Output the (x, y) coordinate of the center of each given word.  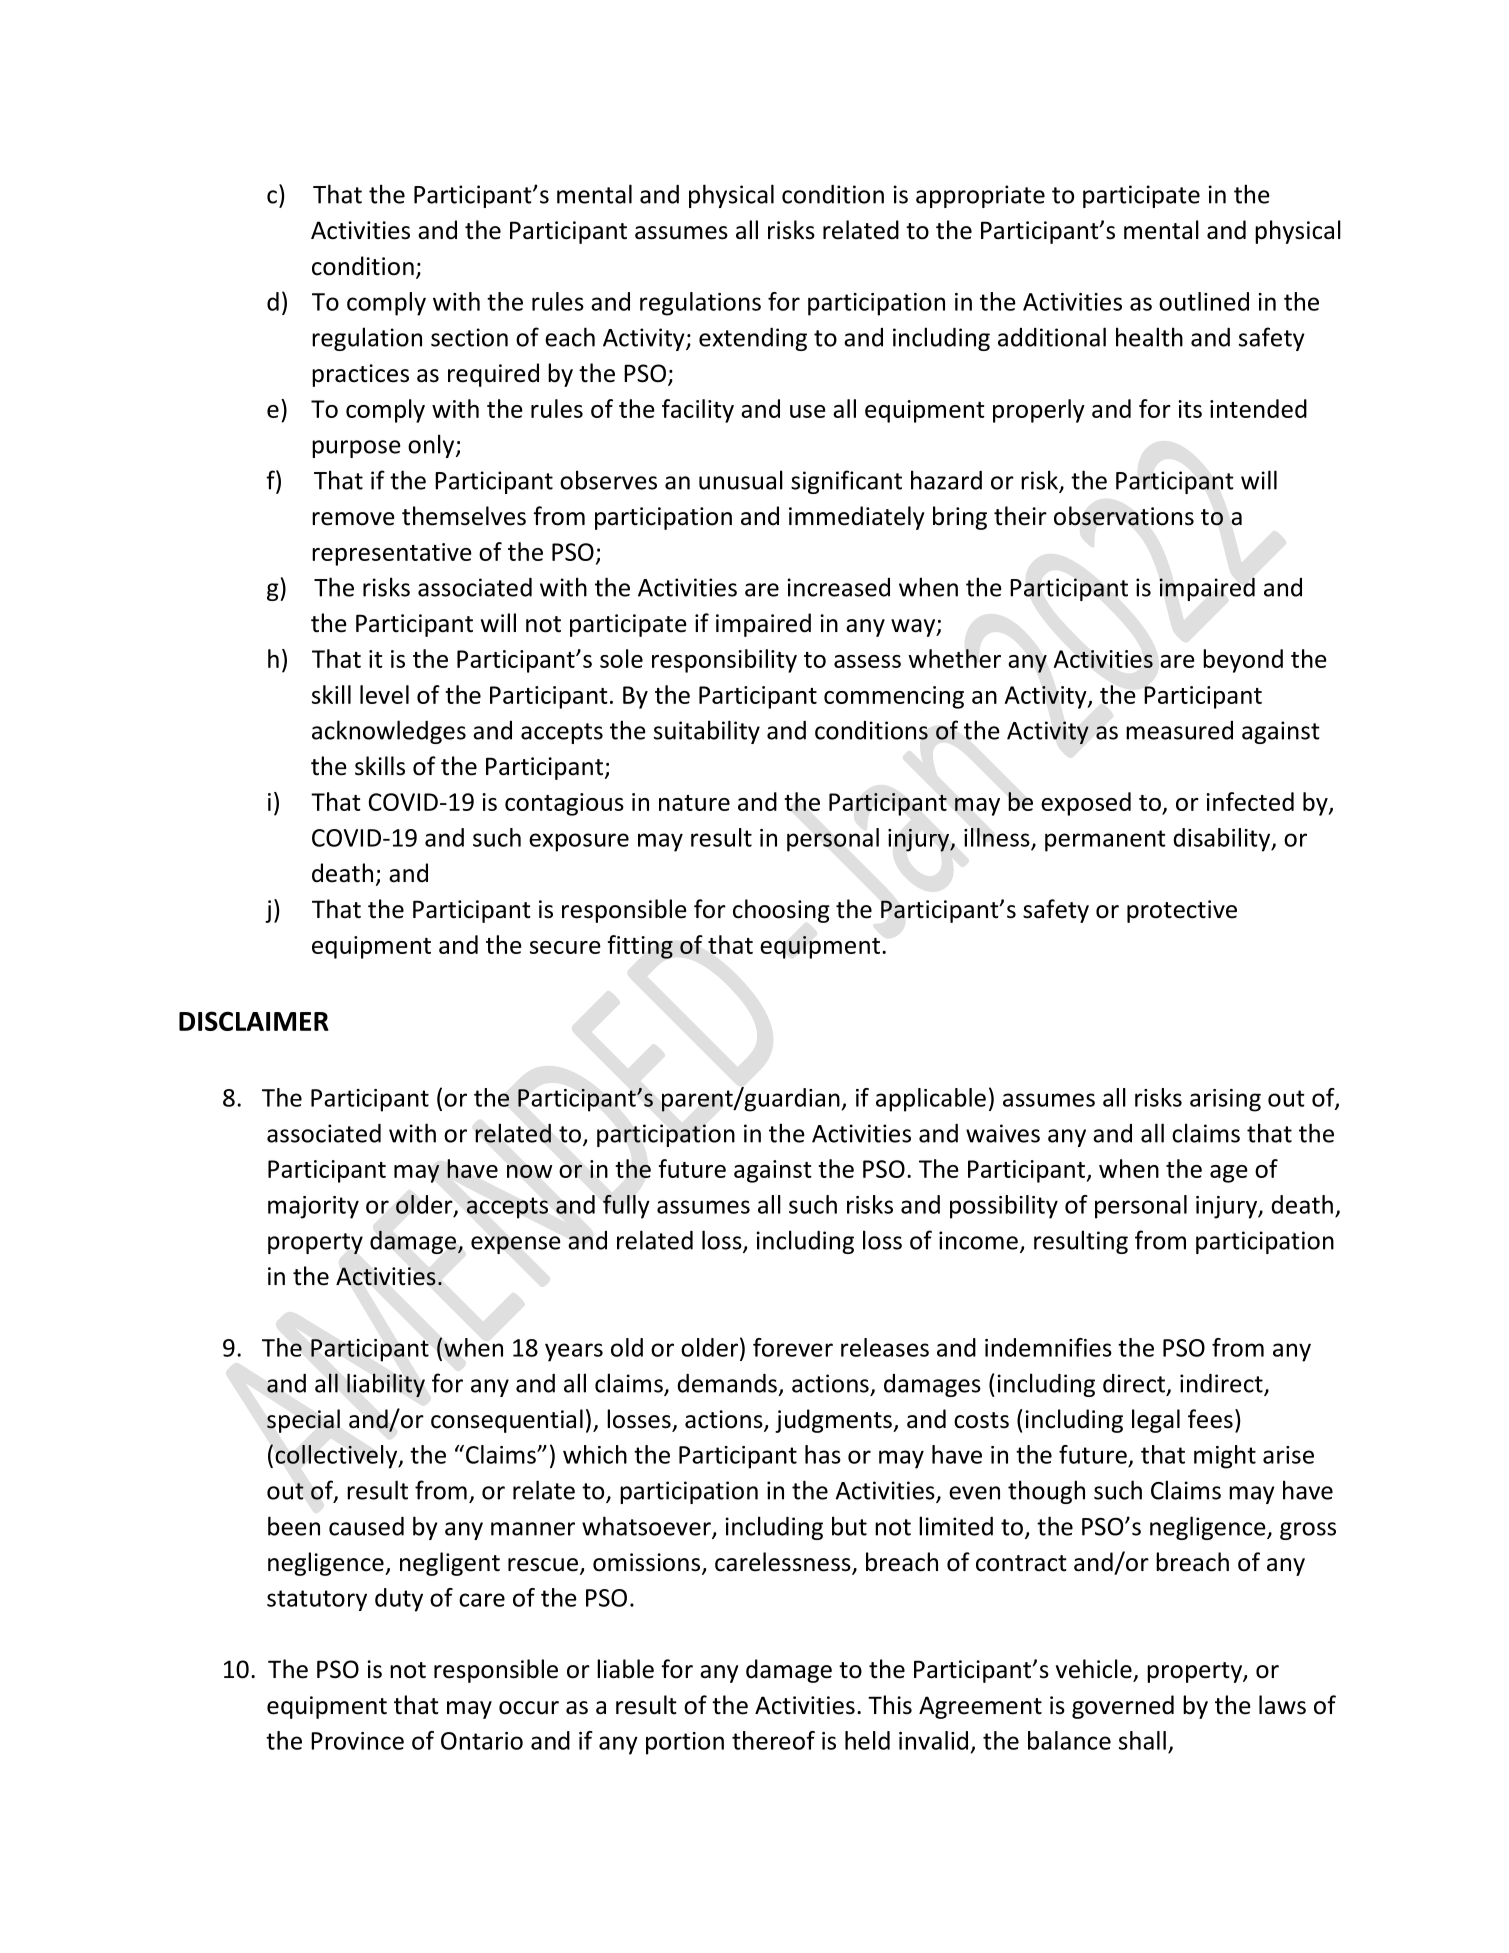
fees (1210, 1419)
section (469, 337)
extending (753, 339)
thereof (773, 1740)
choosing (781, 911)
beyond (1243, 661)
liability (386, 1385)
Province (357, 1741)
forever (793, 1347)
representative (392, 554)
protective (1182, 911)
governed (1123, 1707)
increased (839, 587)
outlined (1204, 301)
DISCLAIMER (254, 1021)
